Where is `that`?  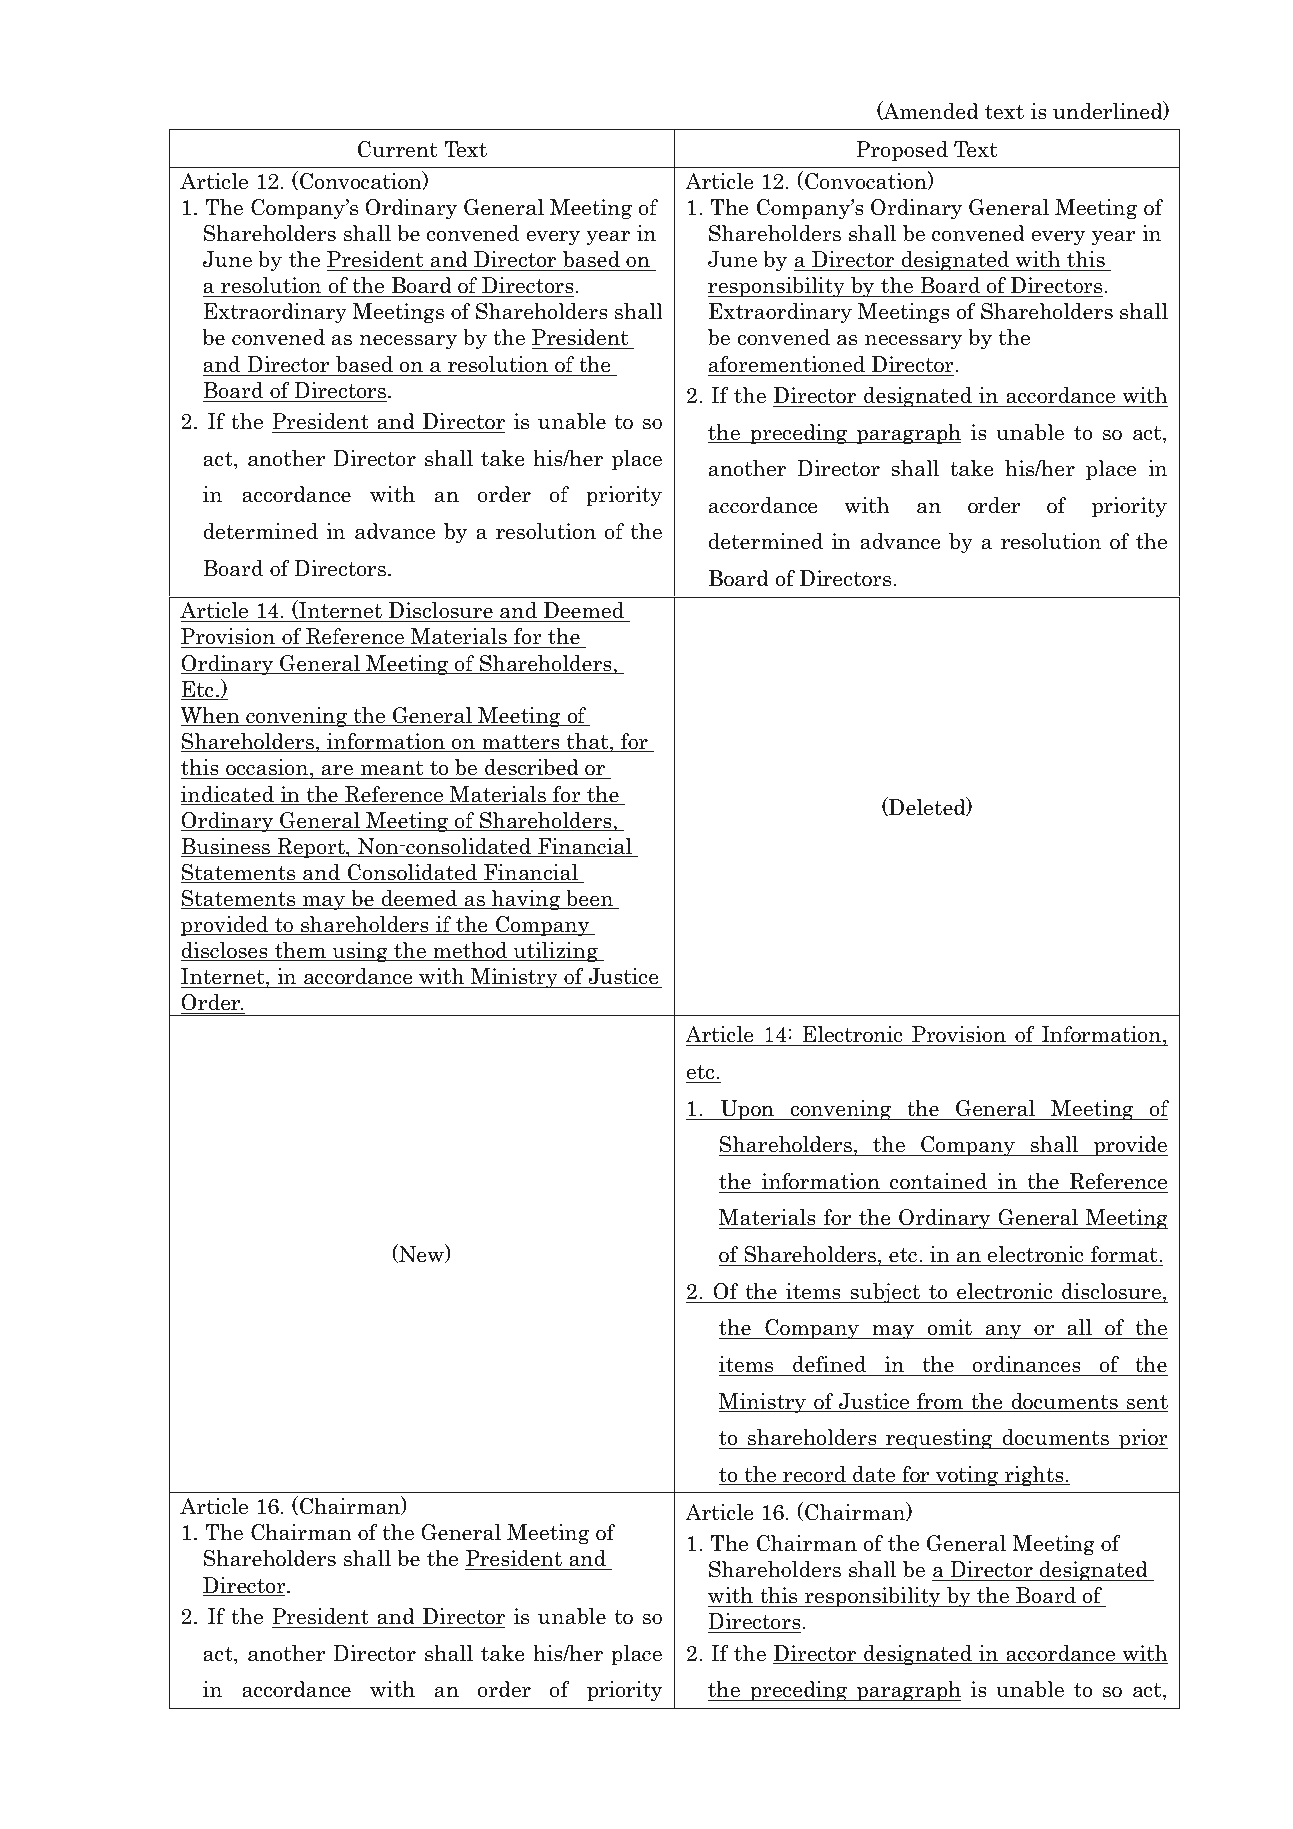
that is located at coordinates (588, 742).
